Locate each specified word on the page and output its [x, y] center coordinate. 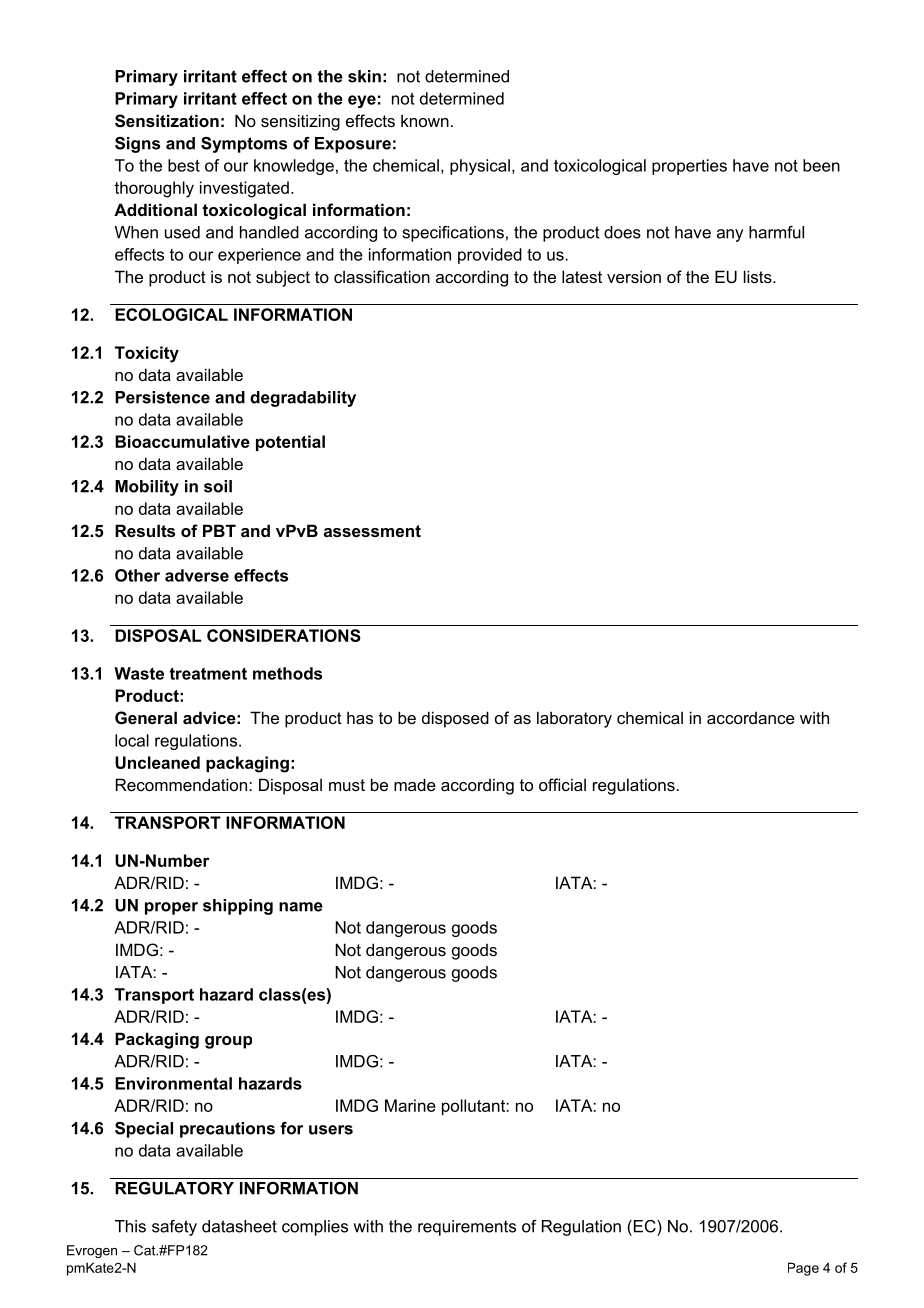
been [821, 165]
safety [174, 1228]
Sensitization [167, 121]
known [425, 120]
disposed [455, 719]
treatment [208, 674]
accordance [751, 718]
